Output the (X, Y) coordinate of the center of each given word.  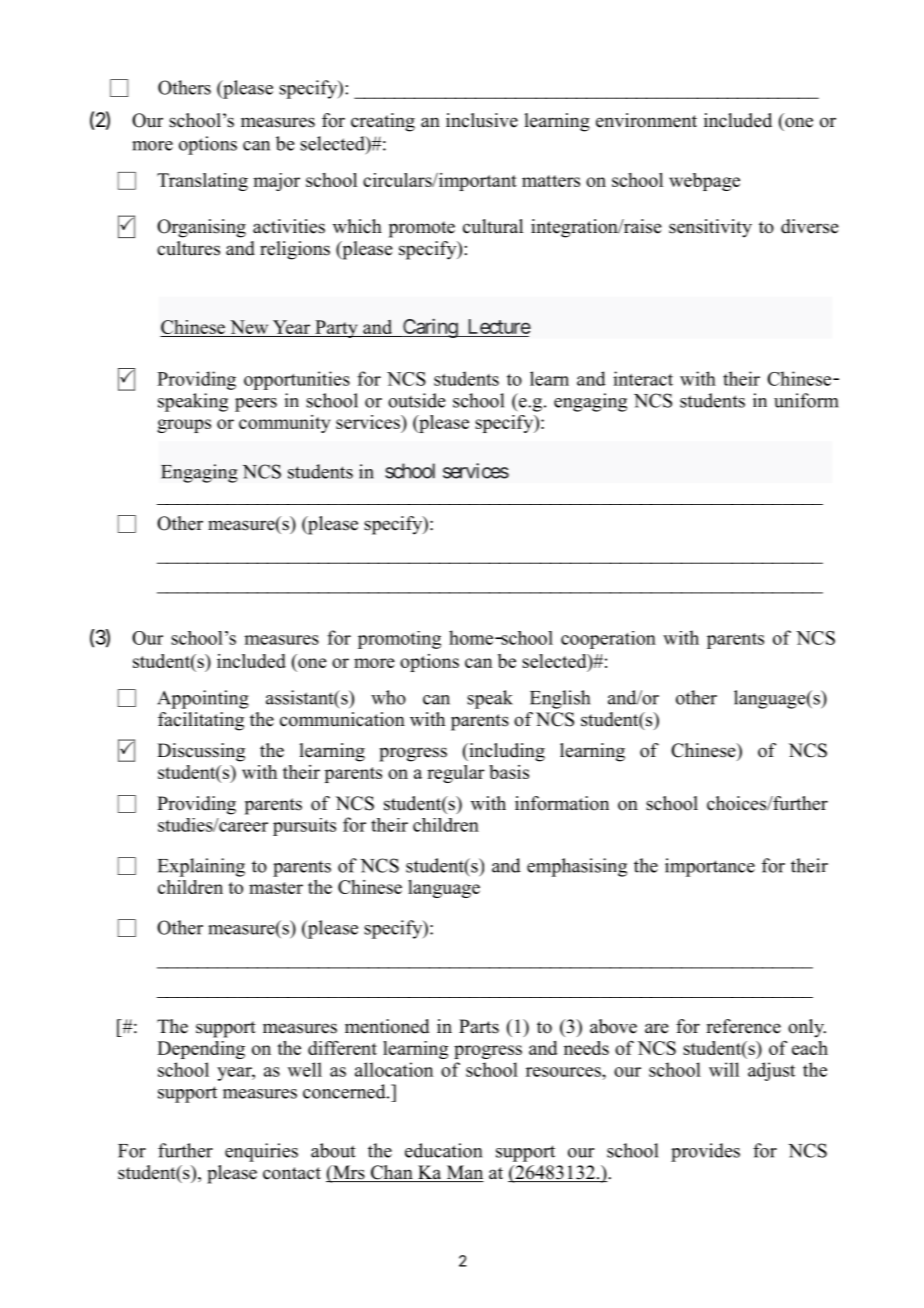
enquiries (261, 1152)
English (560, 699)
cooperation (608, 640)
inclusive (482, 120)
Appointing (203, 699)
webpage (704, 182)
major (276, 182)
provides (705, 1152)
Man (464, 1173)
